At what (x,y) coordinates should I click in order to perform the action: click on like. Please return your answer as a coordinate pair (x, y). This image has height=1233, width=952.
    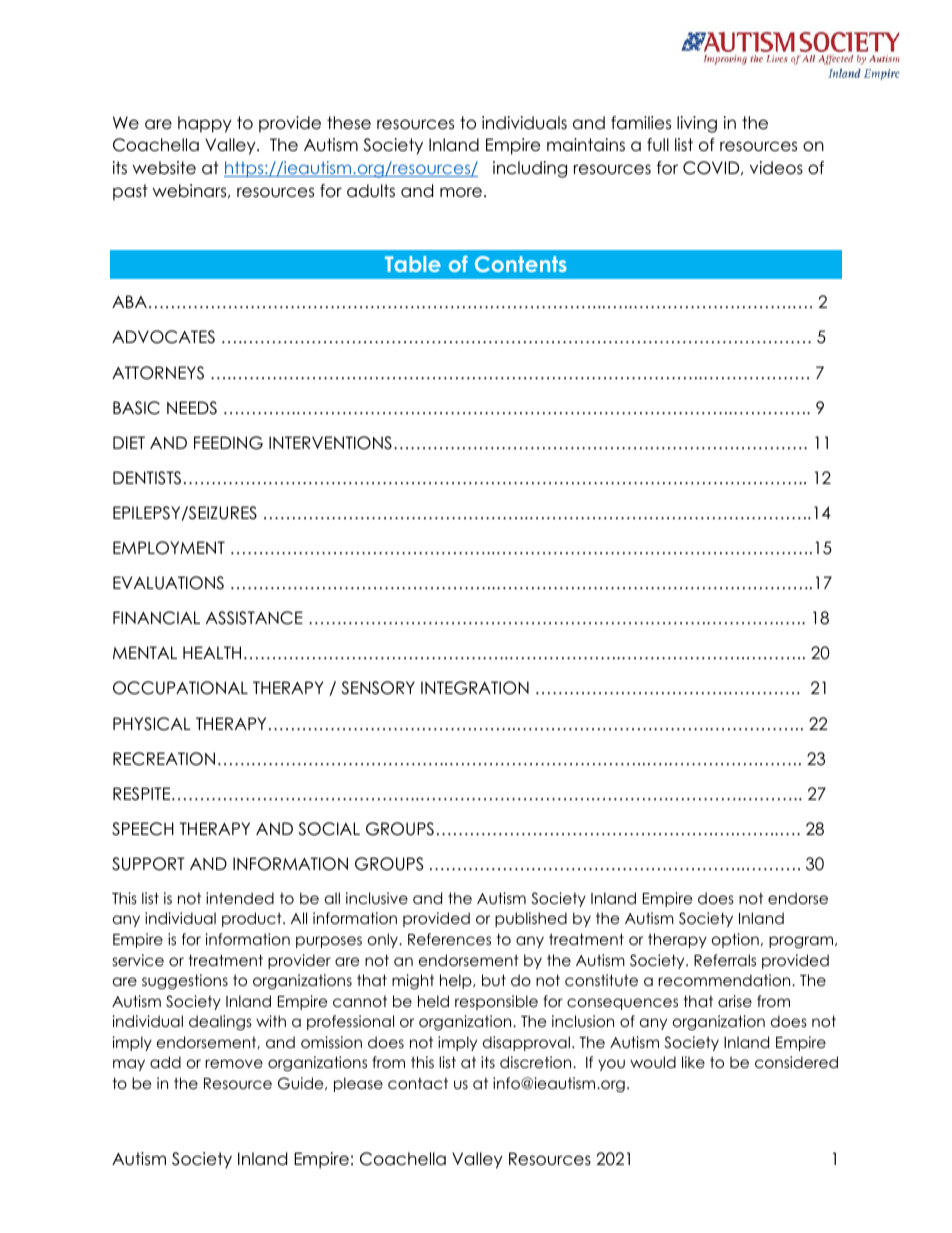
    Looking at the image, I should click on (693, 1062).
